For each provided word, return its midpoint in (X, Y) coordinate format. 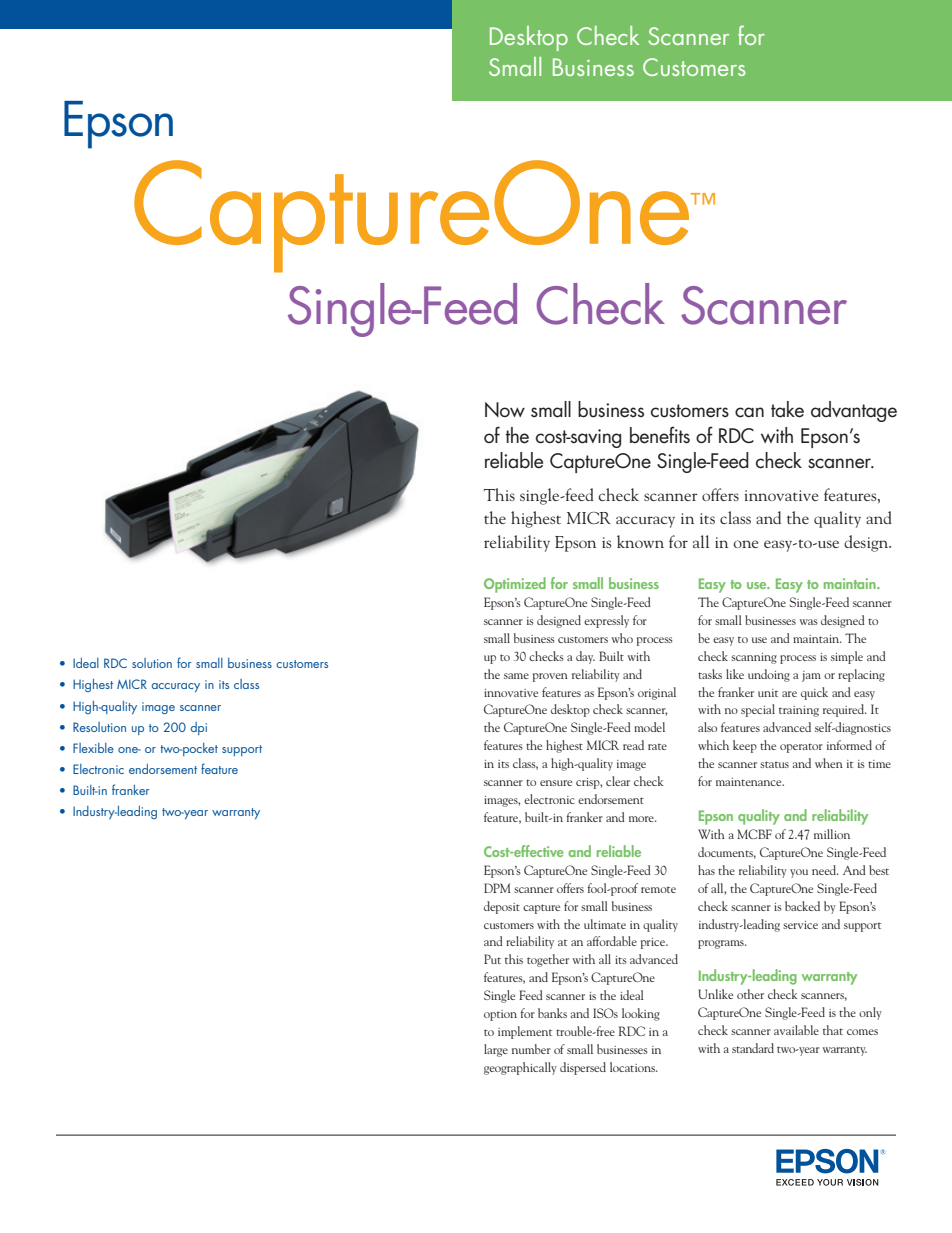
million (832, 834)
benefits (660, 435)
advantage (854, 411)
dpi (199, 728)
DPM (497, 888)
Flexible (93, 748)
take (787, 409)
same (516, 676)
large (496, 1050)
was (809, 622)
